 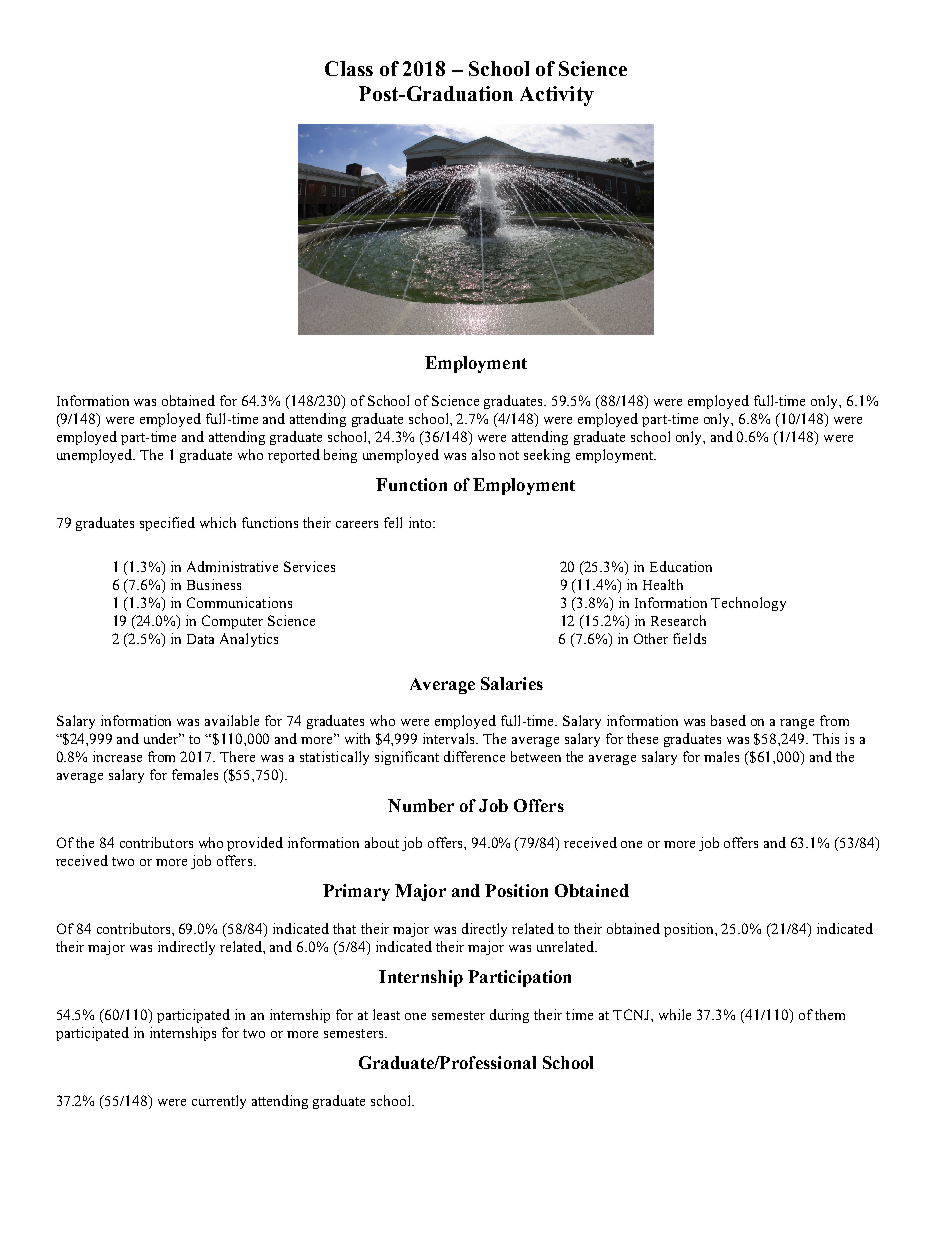 I want to click on Technology, so click(x=748, y=604).
